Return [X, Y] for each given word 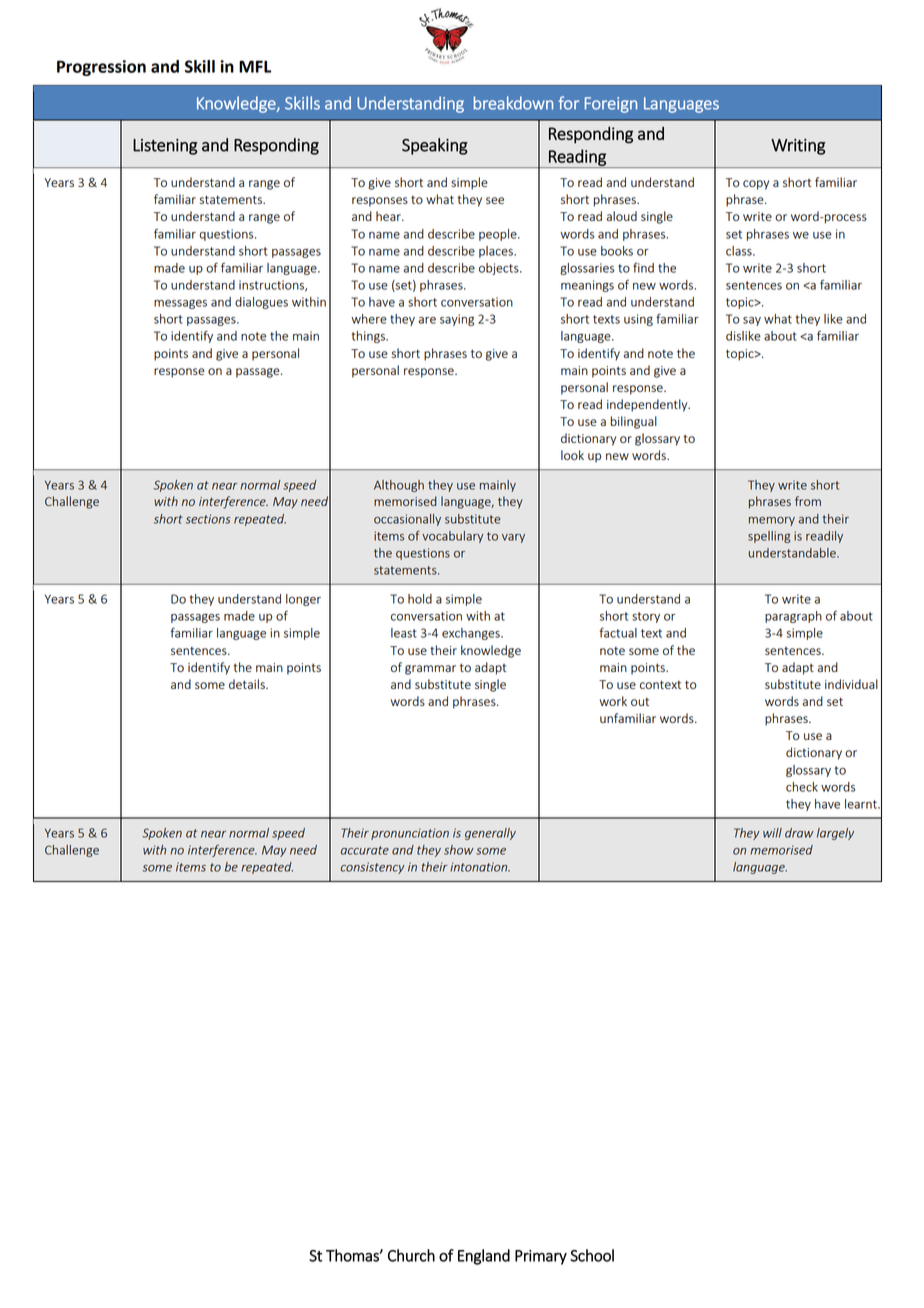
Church [411, 1255]
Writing [798, 147]
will [772, 833]
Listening [165, 147]
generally [490, 834]
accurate [365, 850]
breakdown [513, 103]
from [808, 501]
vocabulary [452, 537]
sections [208, 519]
